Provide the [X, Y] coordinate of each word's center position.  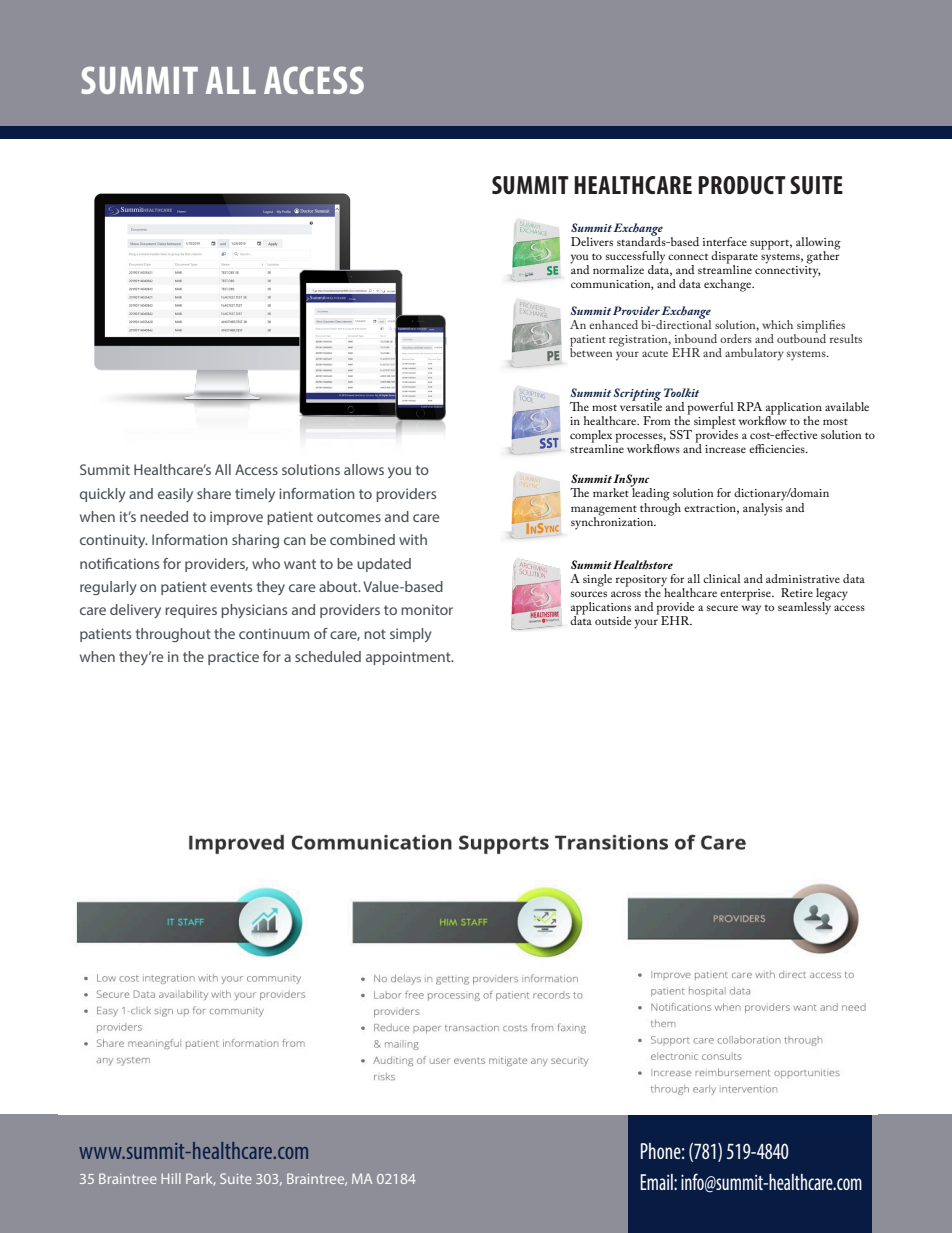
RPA [749, 406]
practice [233, 658]
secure [722, 608]
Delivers [592, 241]
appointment [409, 658]
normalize [618, 269]
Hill [171, 1178]
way [751, 610]
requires [191, 611]
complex [591, 437]
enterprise [746, 595]
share [214, 493]
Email [657, 1182]
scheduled [328, 656]
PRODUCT [742, 185]
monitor [427, 609]
